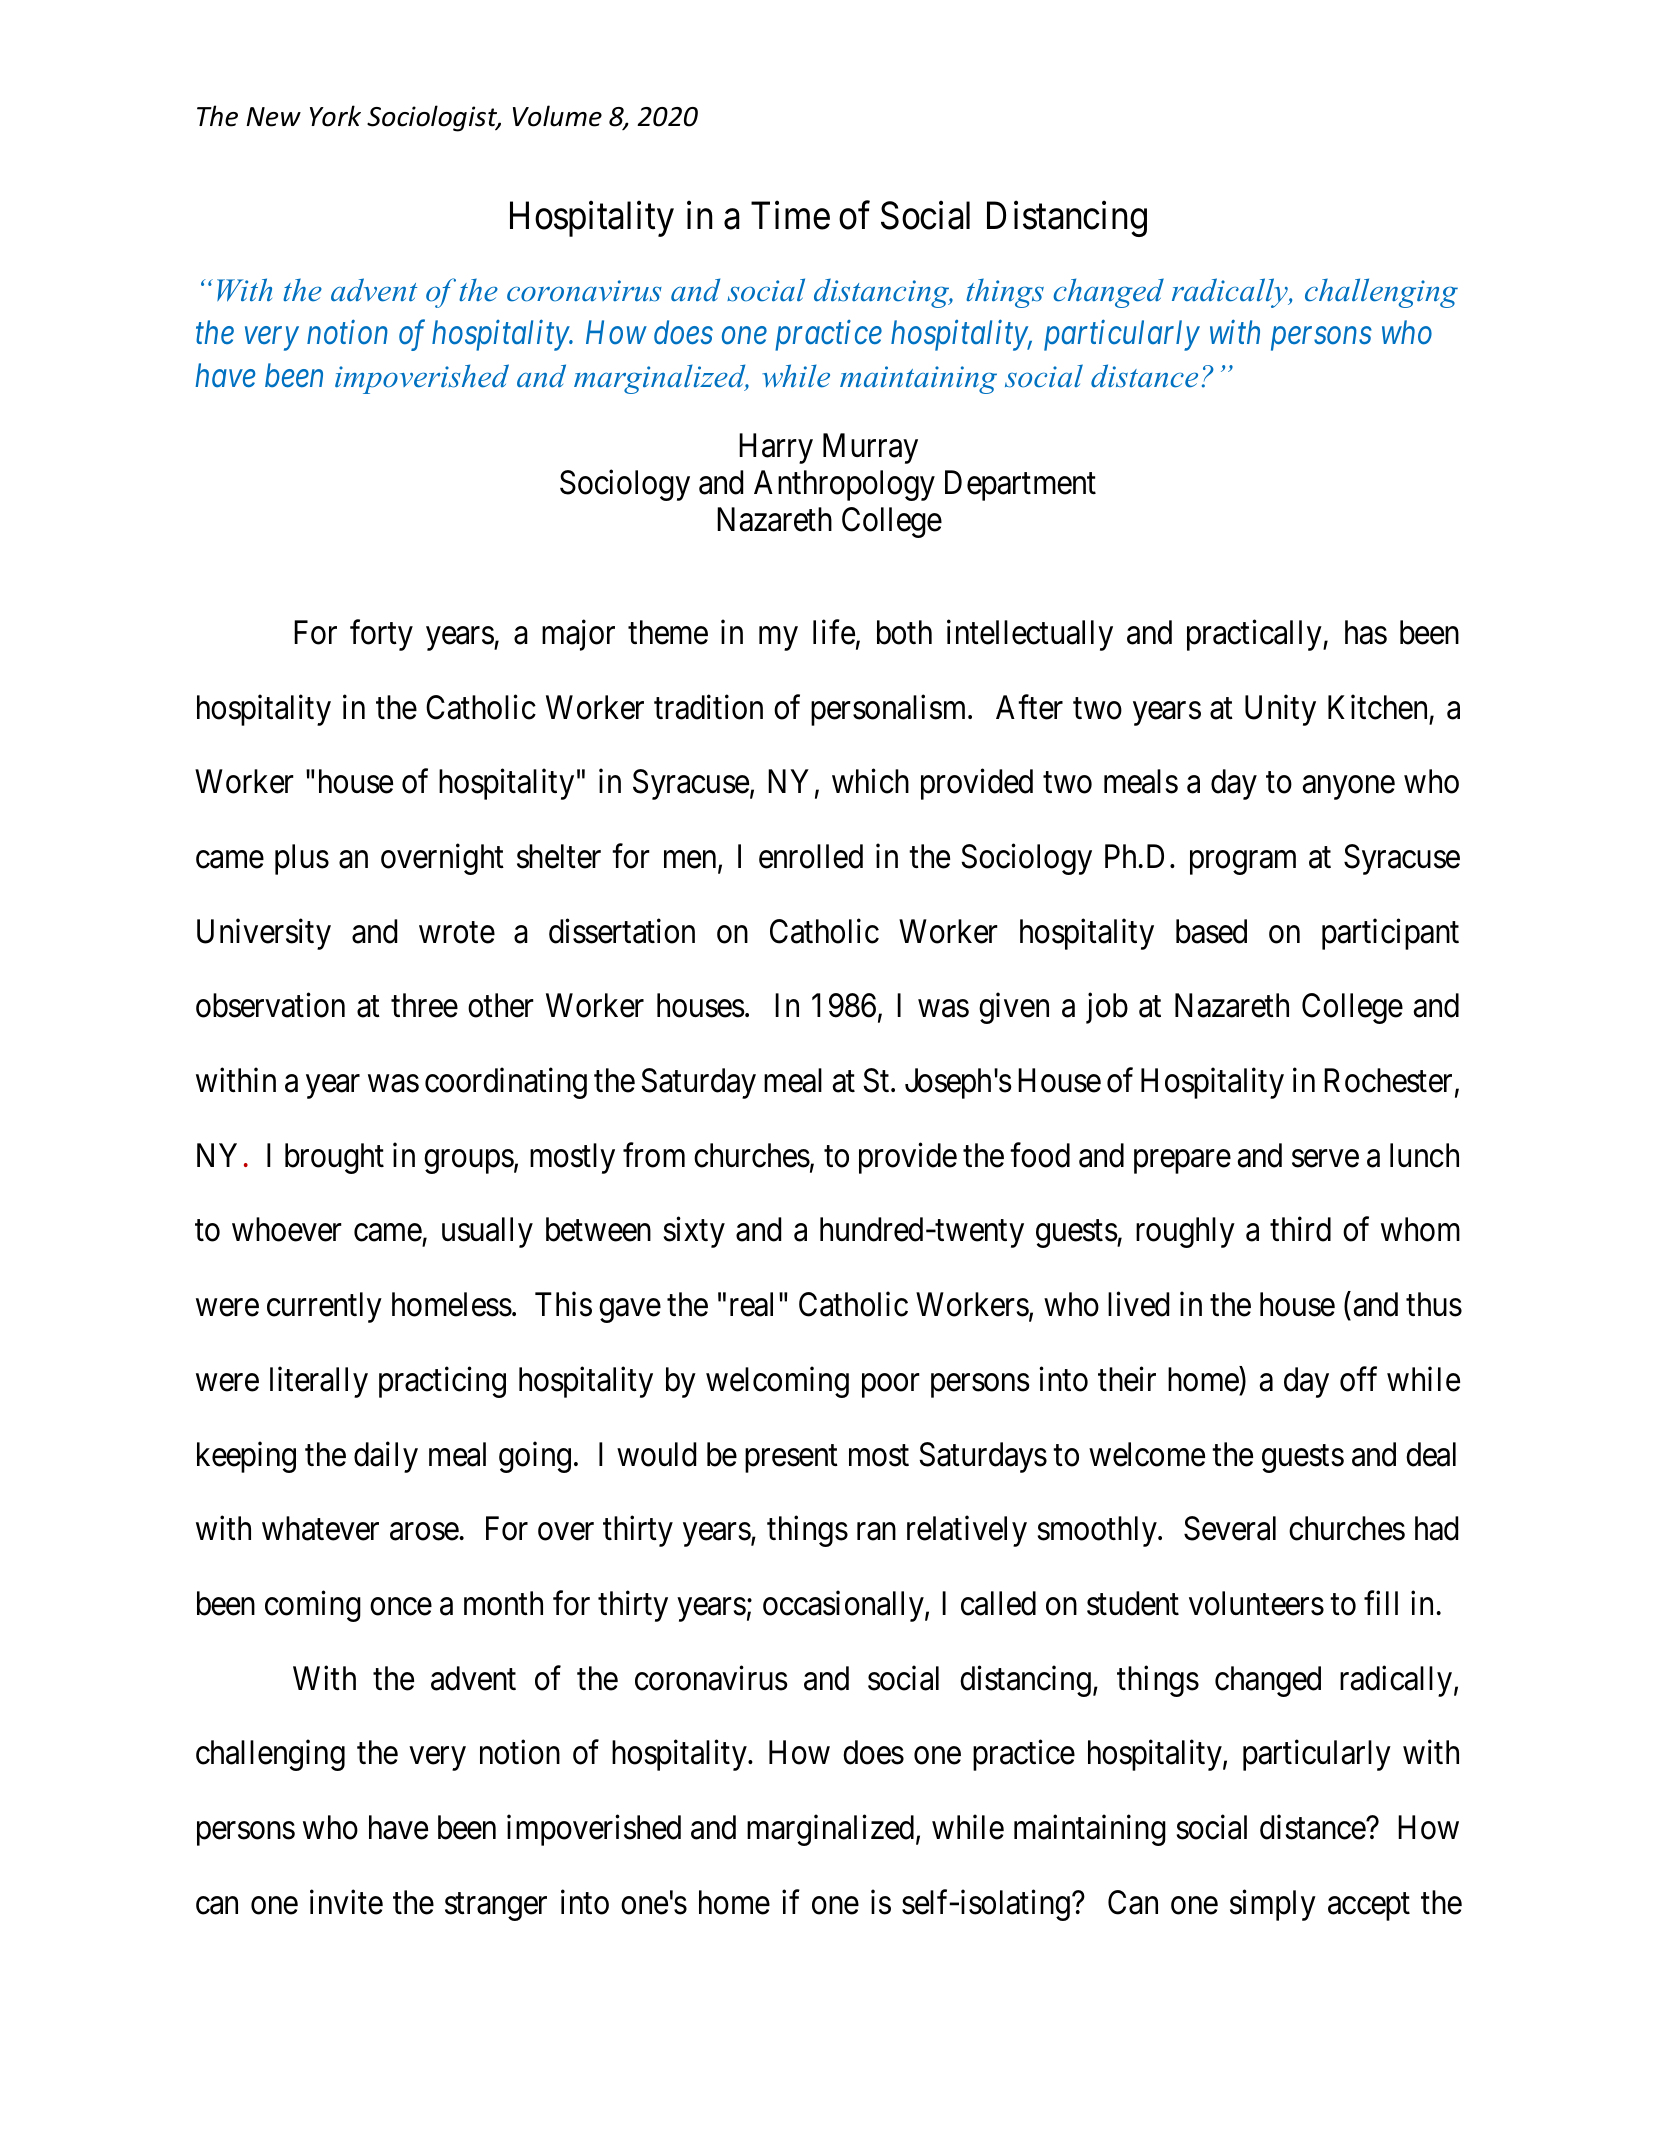 This page has height=2143, width=1656. Describe the element at coordinates (1255, 635) in the page. I see `practically` at that location.
